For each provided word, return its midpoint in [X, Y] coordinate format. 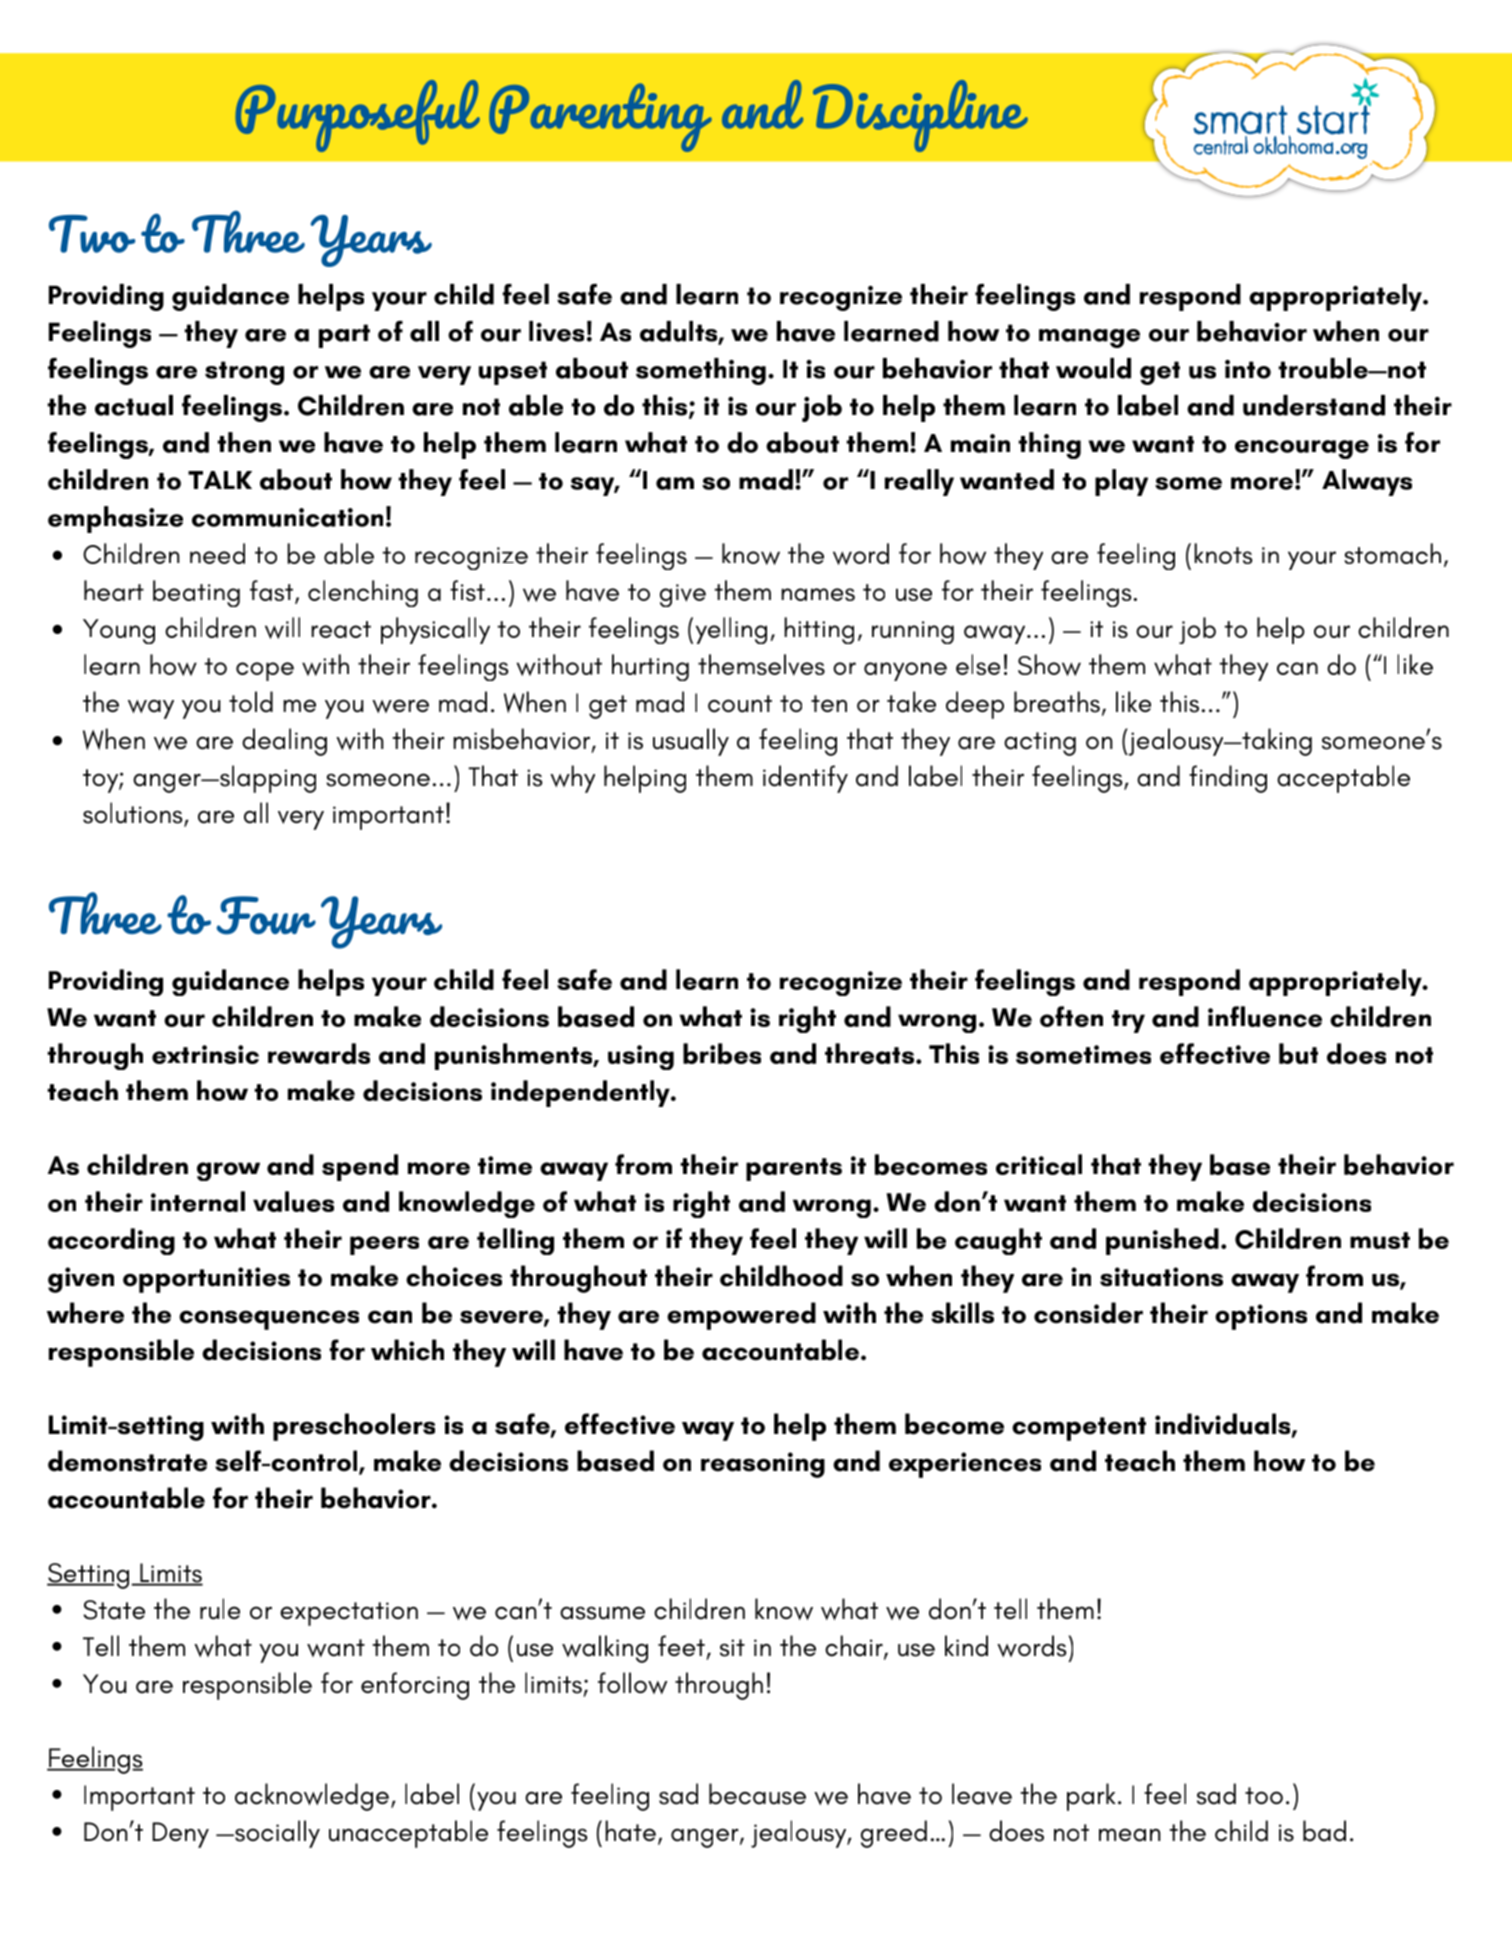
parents [794, 1169]
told [251, 702]
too [1264, 1795]
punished [1162, 1241]
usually [691, 742]
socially [276, 1834]
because [757, 1794]
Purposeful [357, 116]
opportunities [206, 1280]
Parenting [600, 117]
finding [1228, 779]
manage [1089, 338]
